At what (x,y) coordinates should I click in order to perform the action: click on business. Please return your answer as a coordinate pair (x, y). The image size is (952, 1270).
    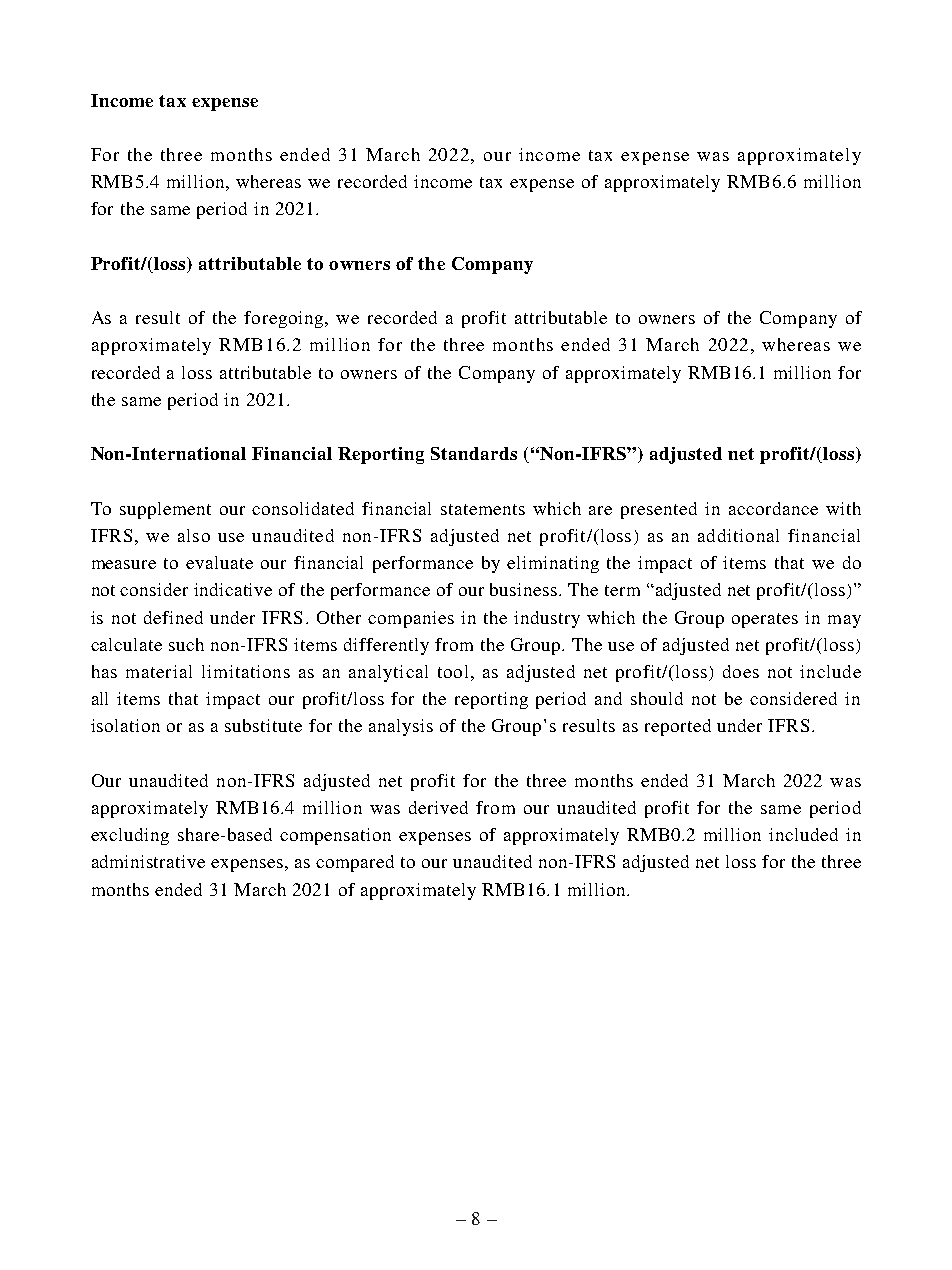
    Looking at the image, I should click on (525, 589).
